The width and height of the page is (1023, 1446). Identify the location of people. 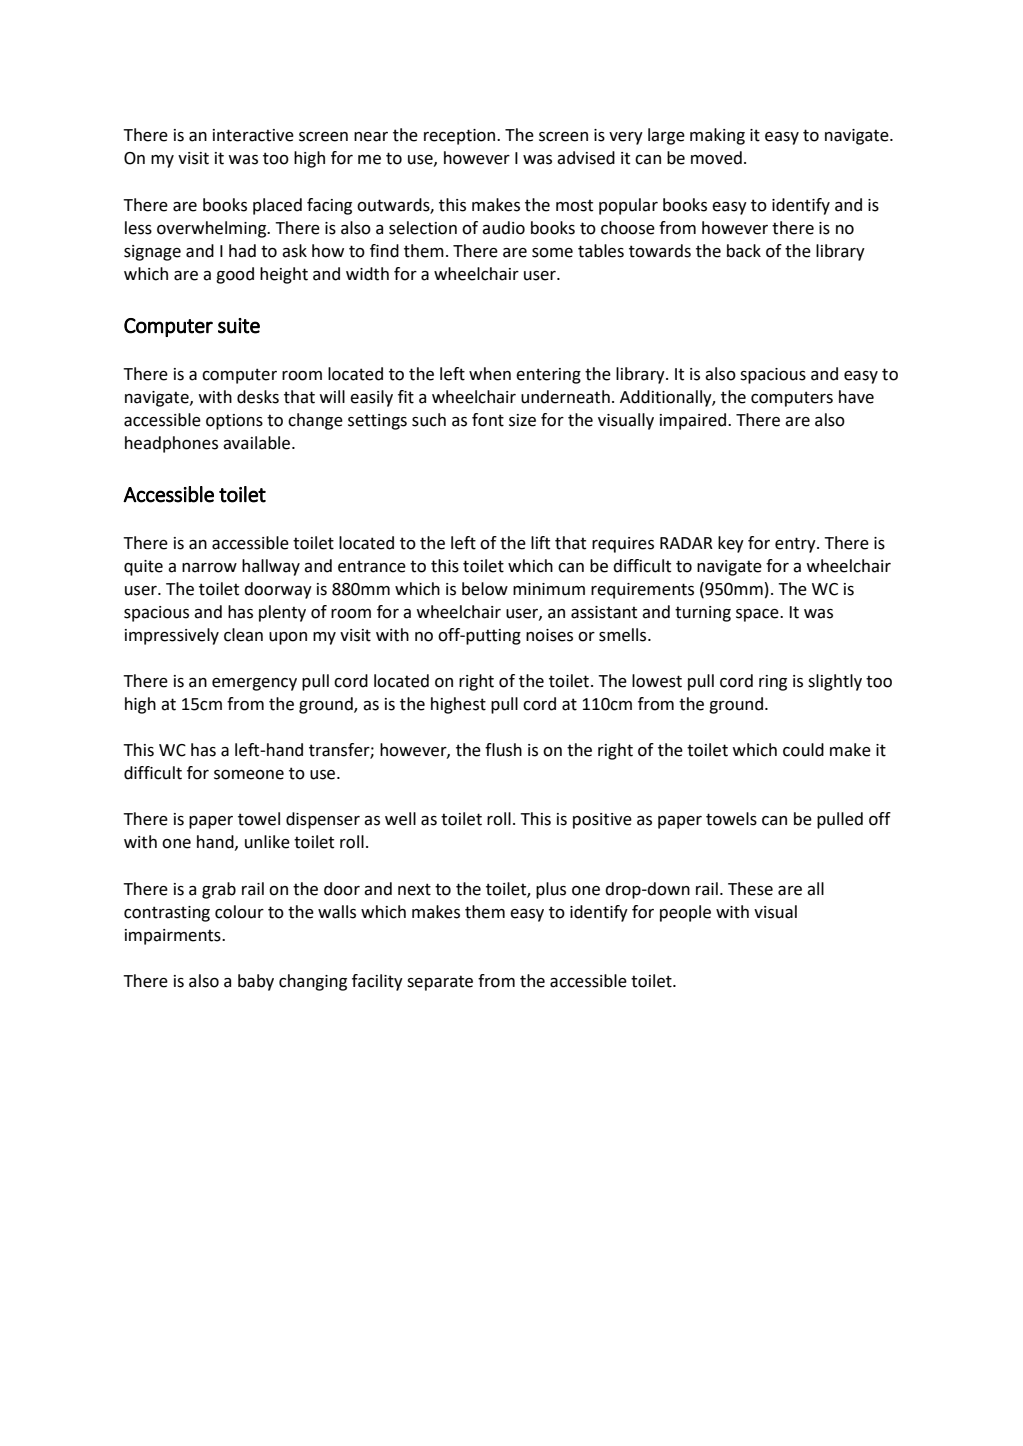
(685, 913).
